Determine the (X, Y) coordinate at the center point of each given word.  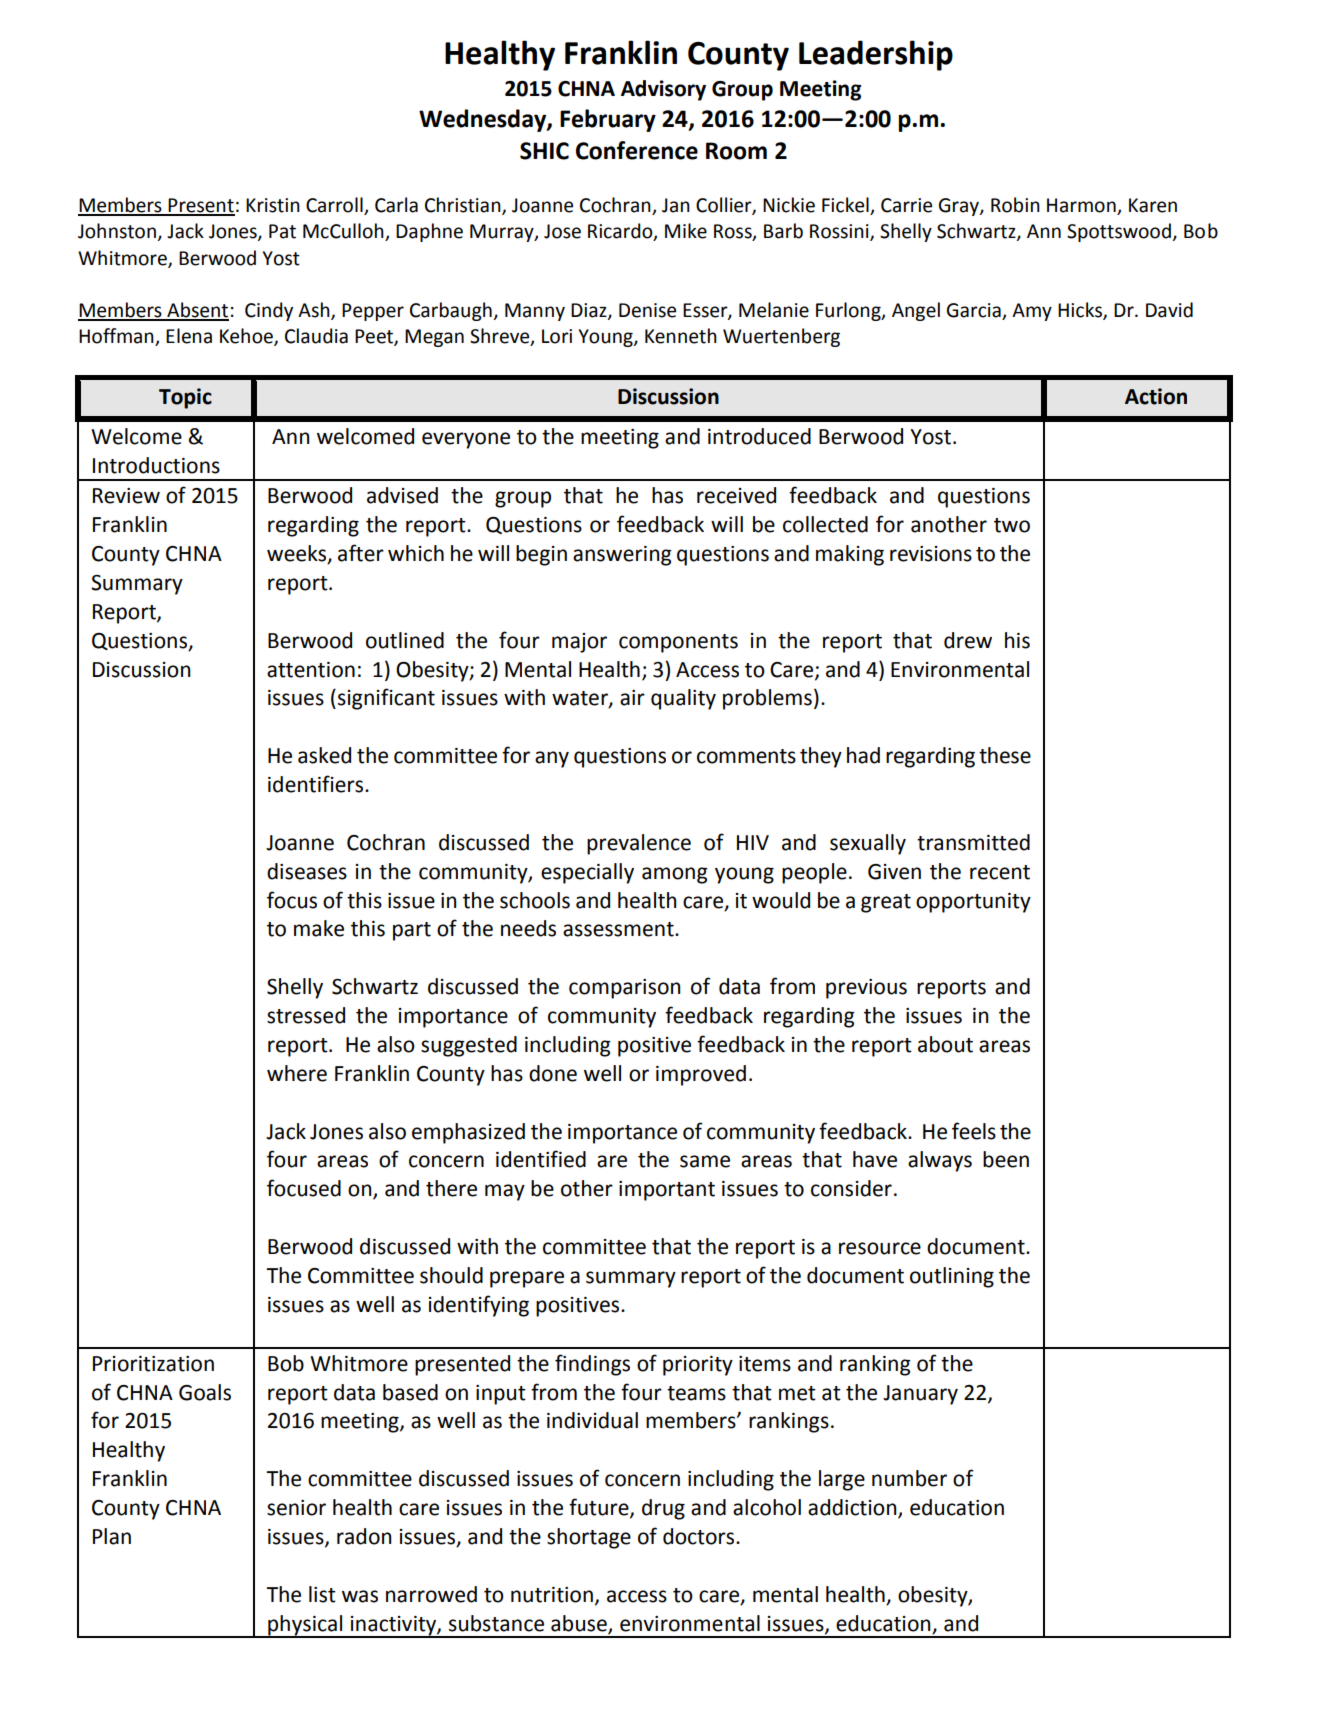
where (297, 1073)
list (322, 1594)
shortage (589, 1538)
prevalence (639, 844)
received (736, 495)
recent (1000, 872)
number (909, 1478)
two (1012, 525)
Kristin (273, 205)
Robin (1015, 205)
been (1006, 1159)
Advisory (663, 90)
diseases (307, 871)
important (667, 1191)
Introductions (156, 465)
